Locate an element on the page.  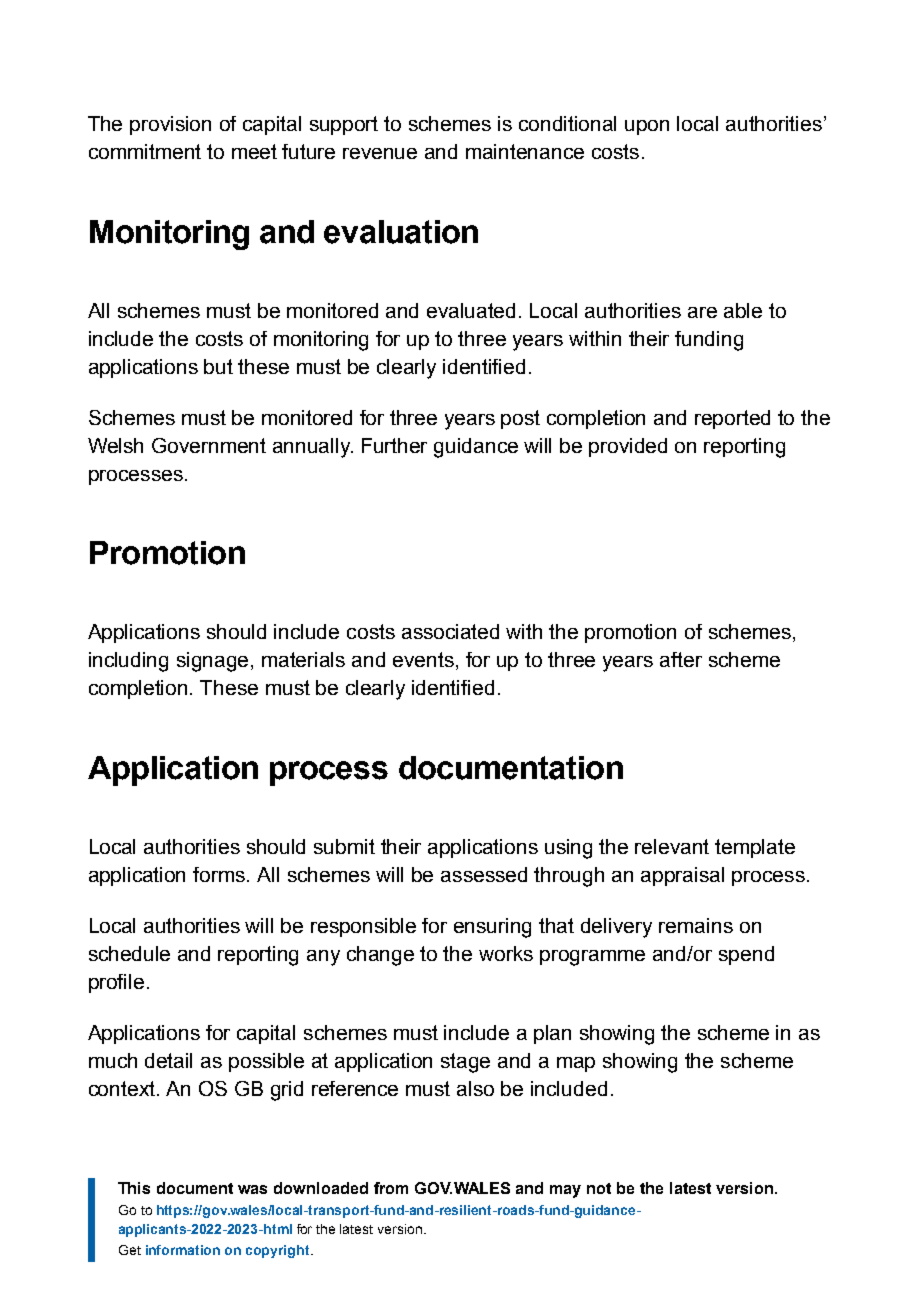
reported is located at coordinates (732, 419).
